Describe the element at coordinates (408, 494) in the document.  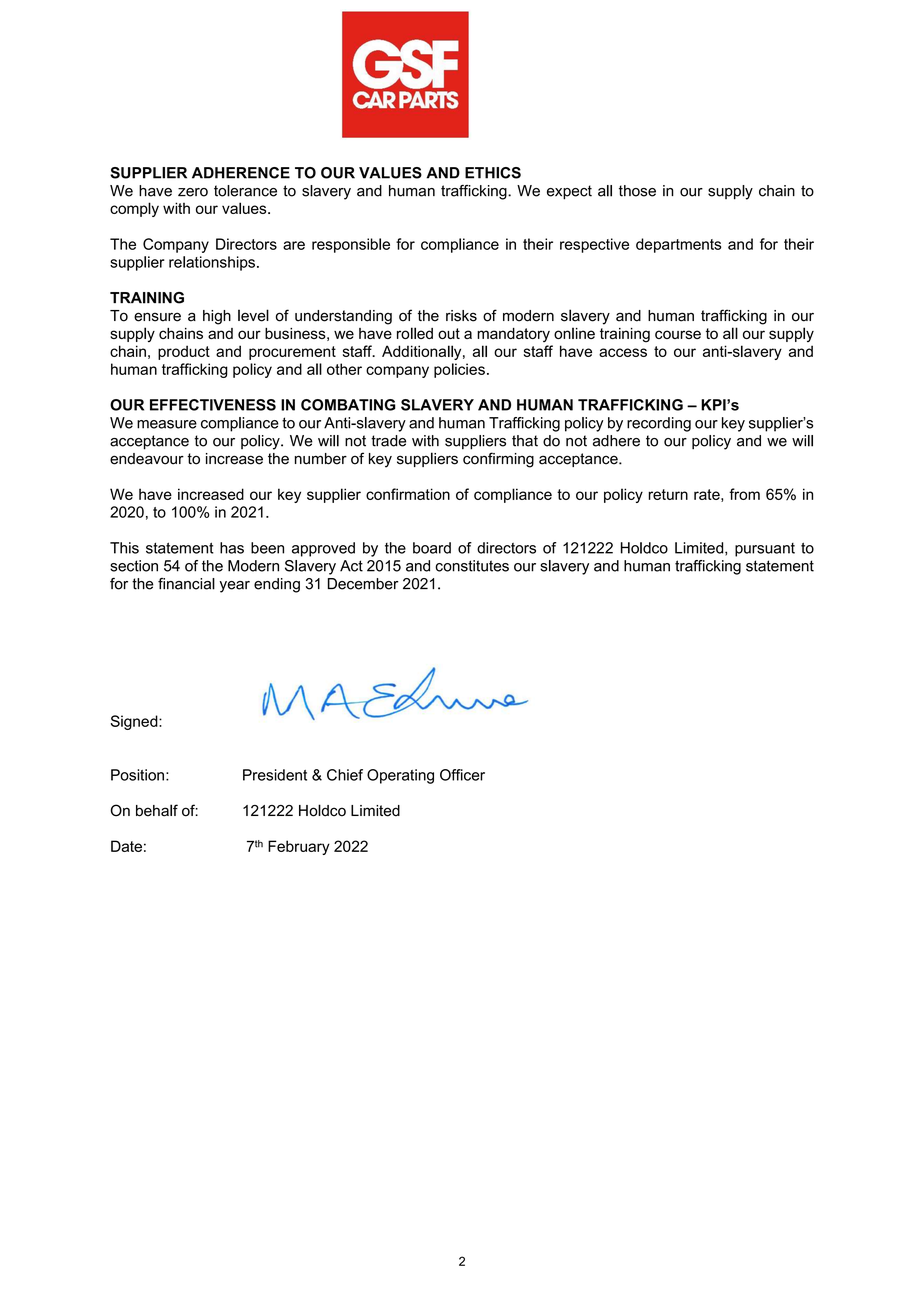
I see `confirmation` at that location.
